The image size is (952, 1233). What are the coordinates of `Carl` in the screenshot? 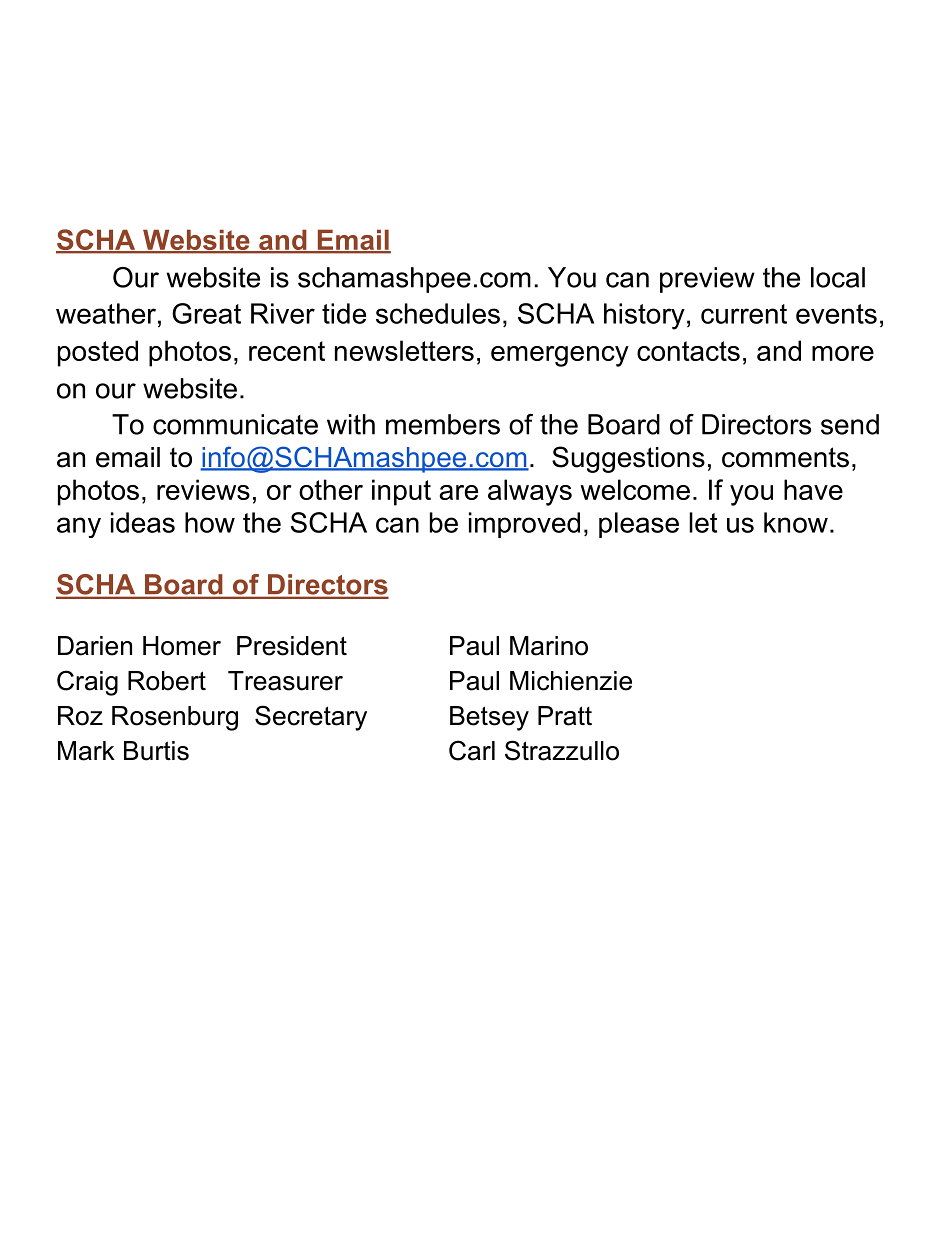 It's located at (472, 750).
